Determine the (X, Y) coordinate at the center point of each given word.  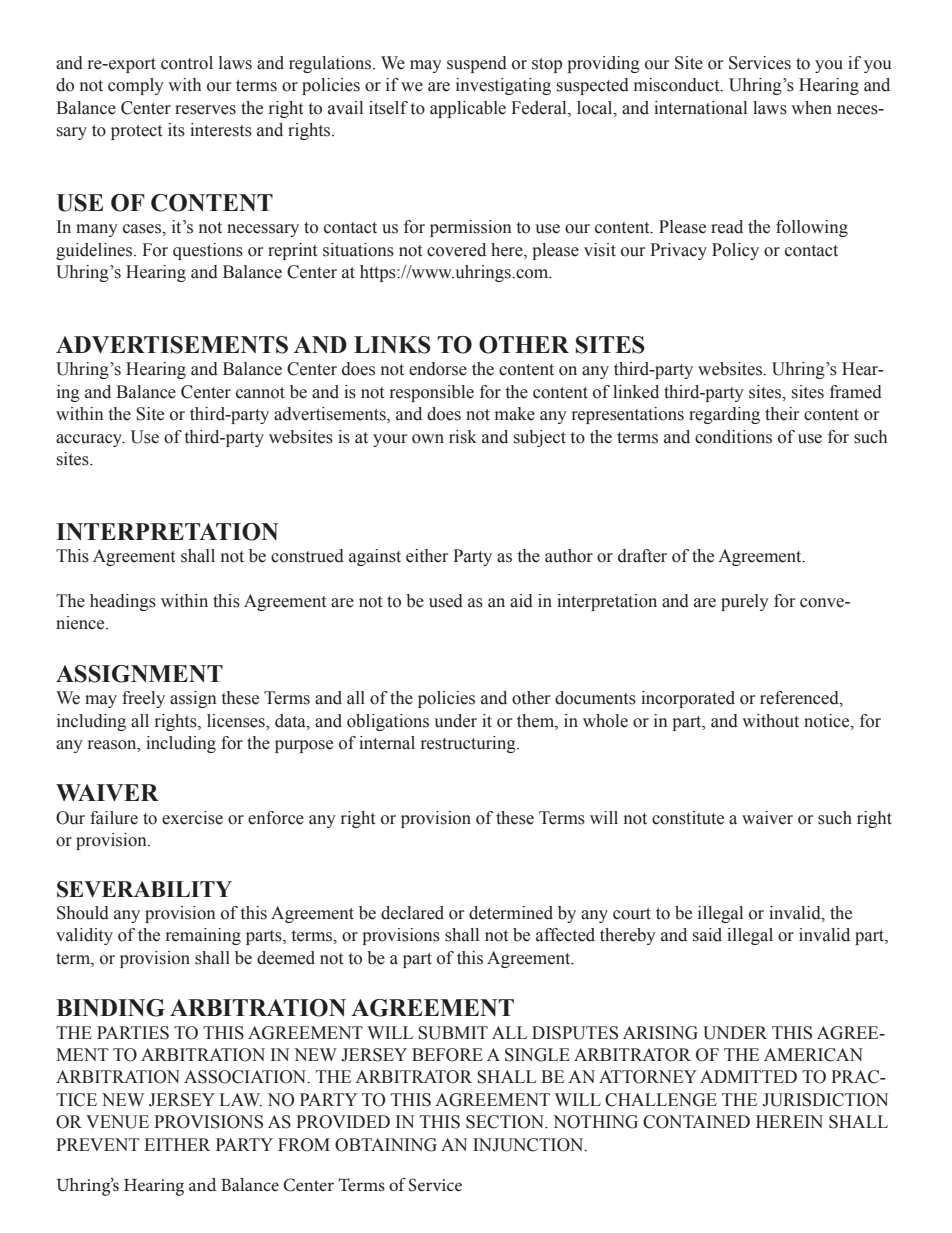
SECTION (506, 1122)
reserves (205, 110)
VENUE (117, 1122)
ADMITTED (748, 1076)
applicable (468, 109)
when (811, 108)
